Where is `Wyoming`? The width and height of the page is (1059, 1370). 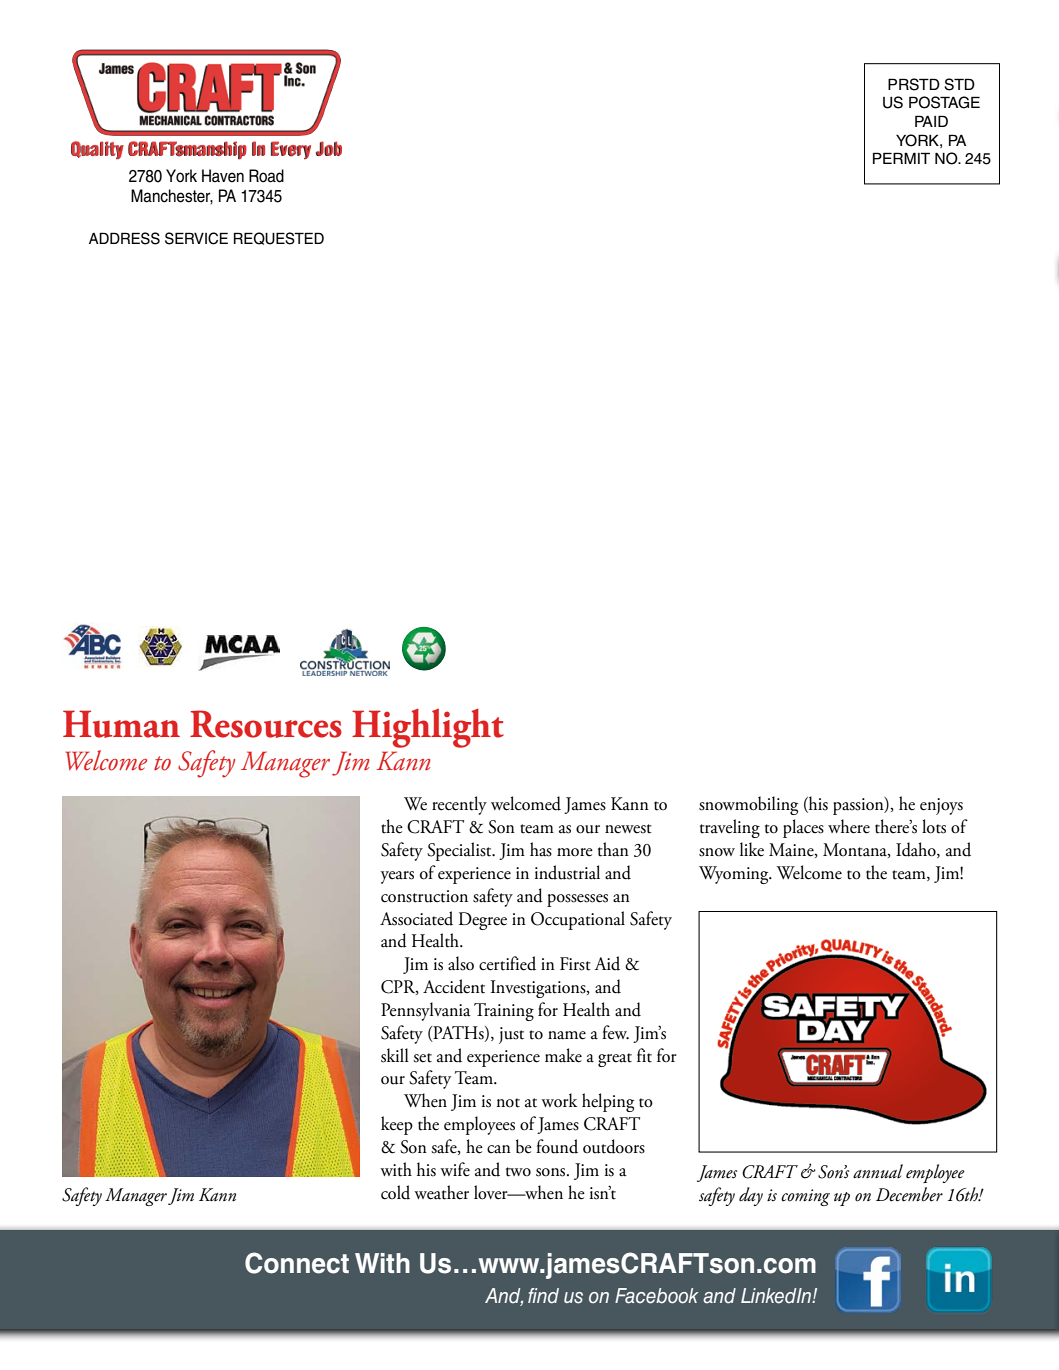
Wyoming is located at coordinates (735, 875).
